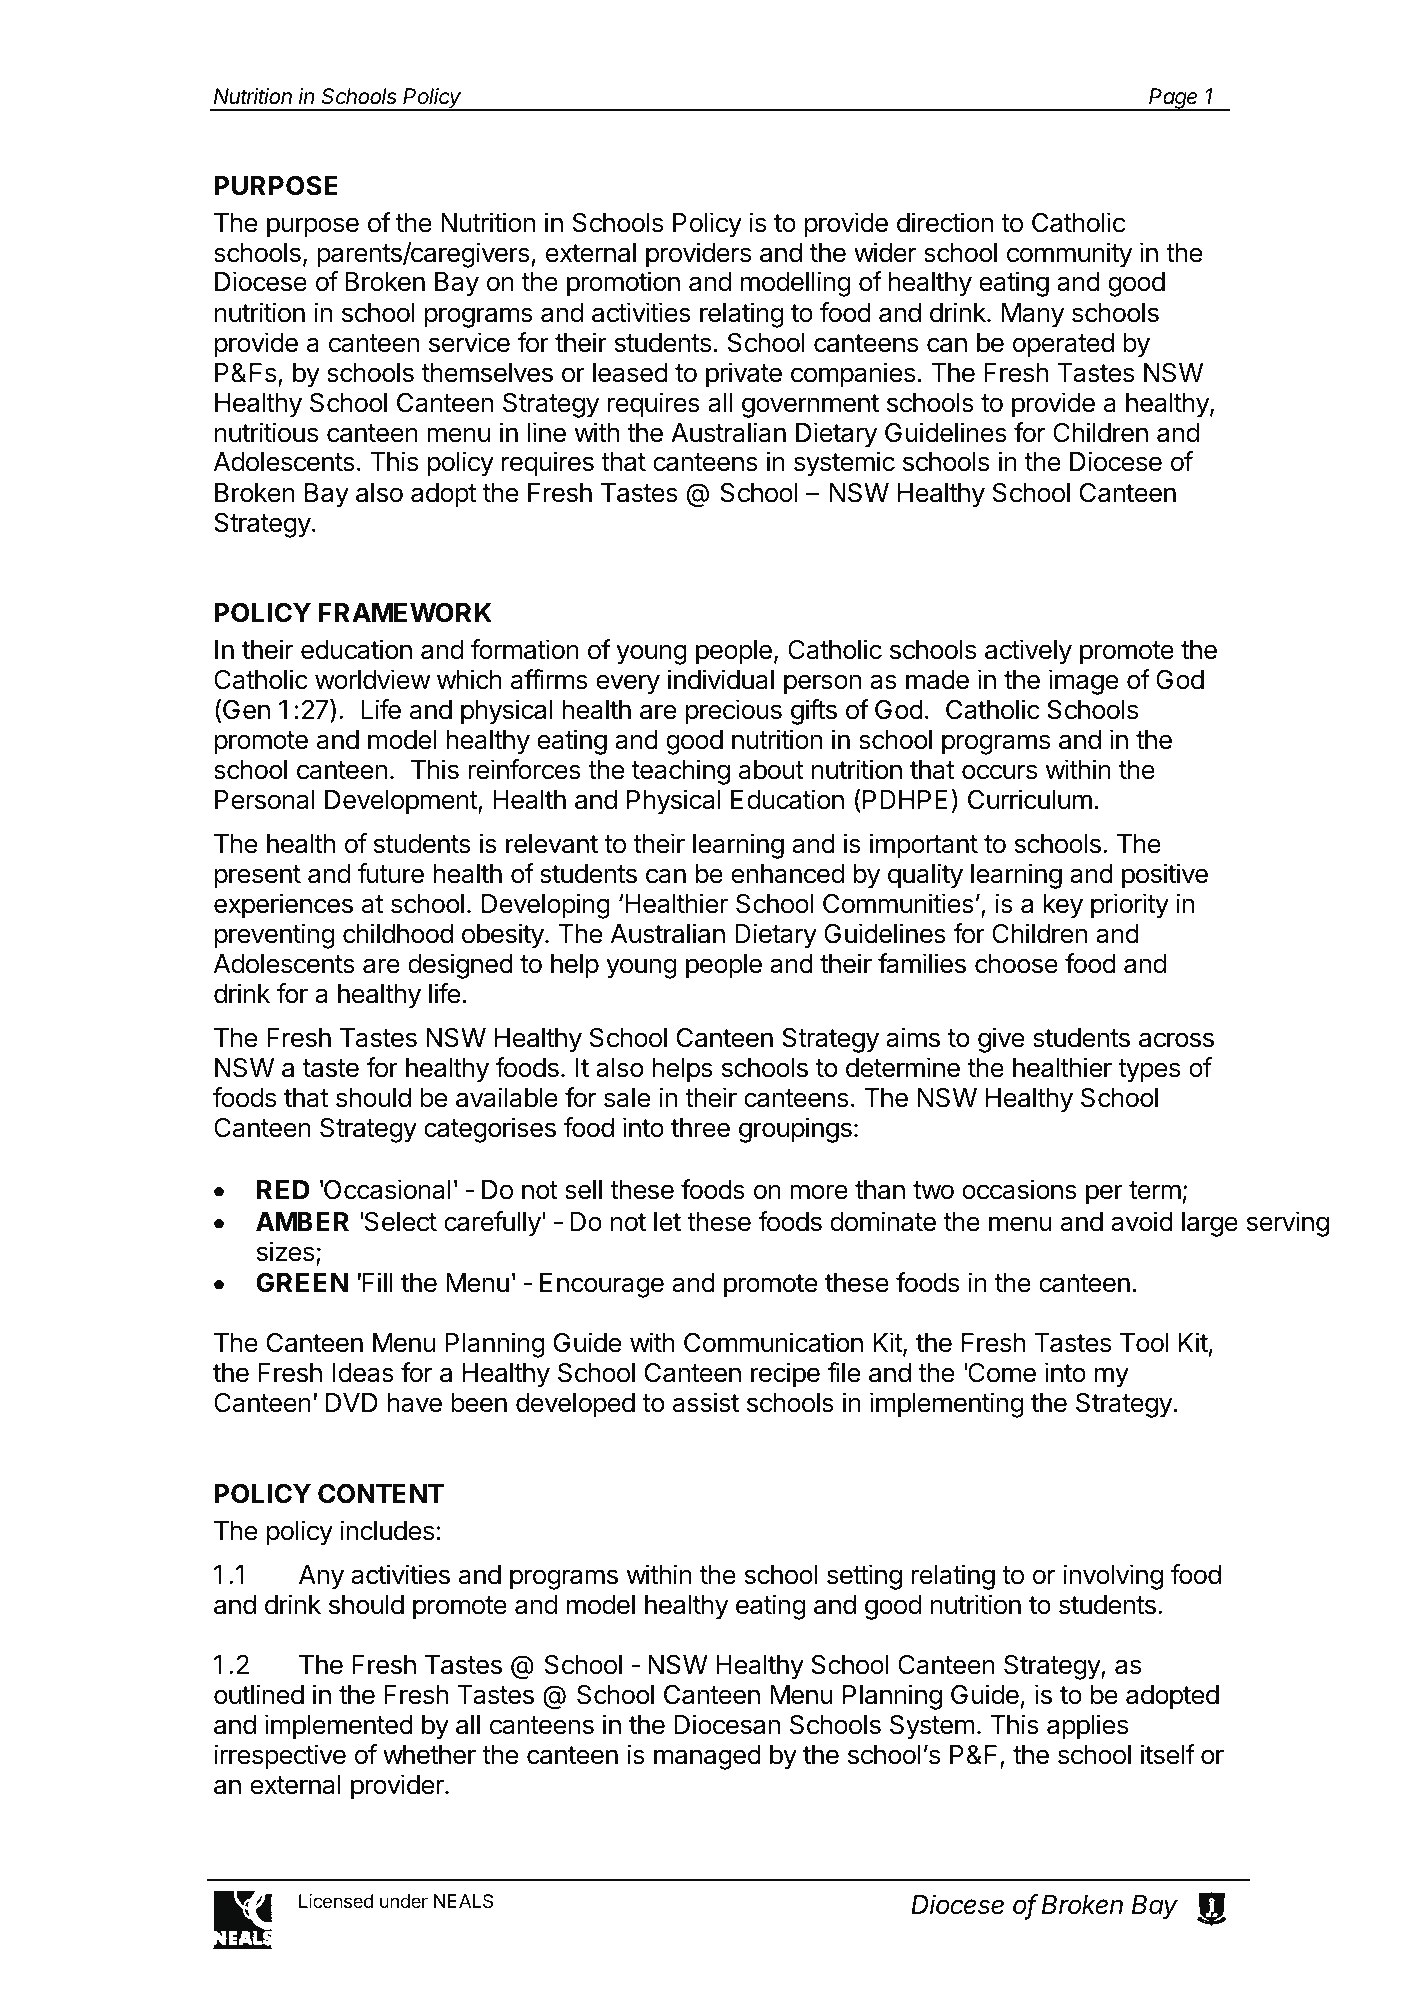  Describe the element at coordinates (707, 1757) in the screenshot. I see `managed` at that location.
